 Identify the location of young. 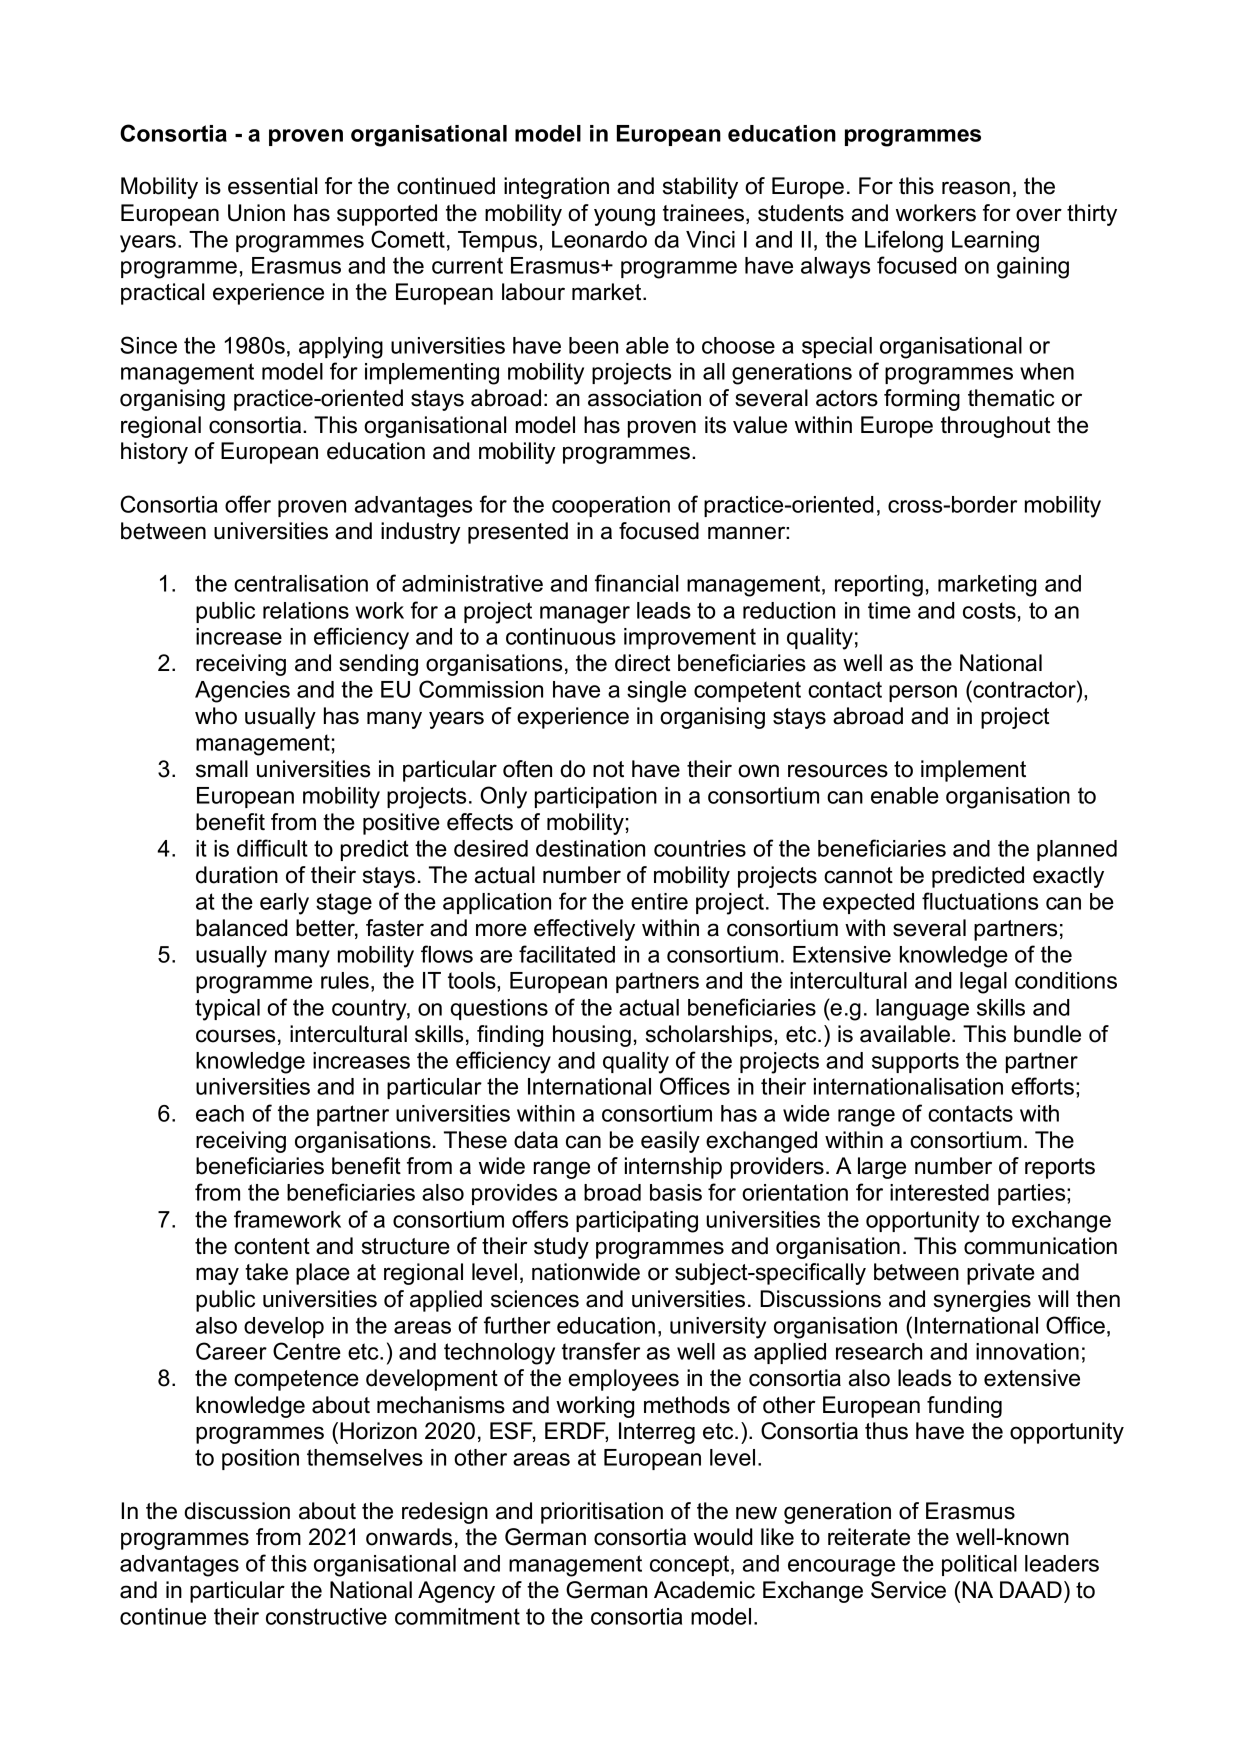
(624, 217).
